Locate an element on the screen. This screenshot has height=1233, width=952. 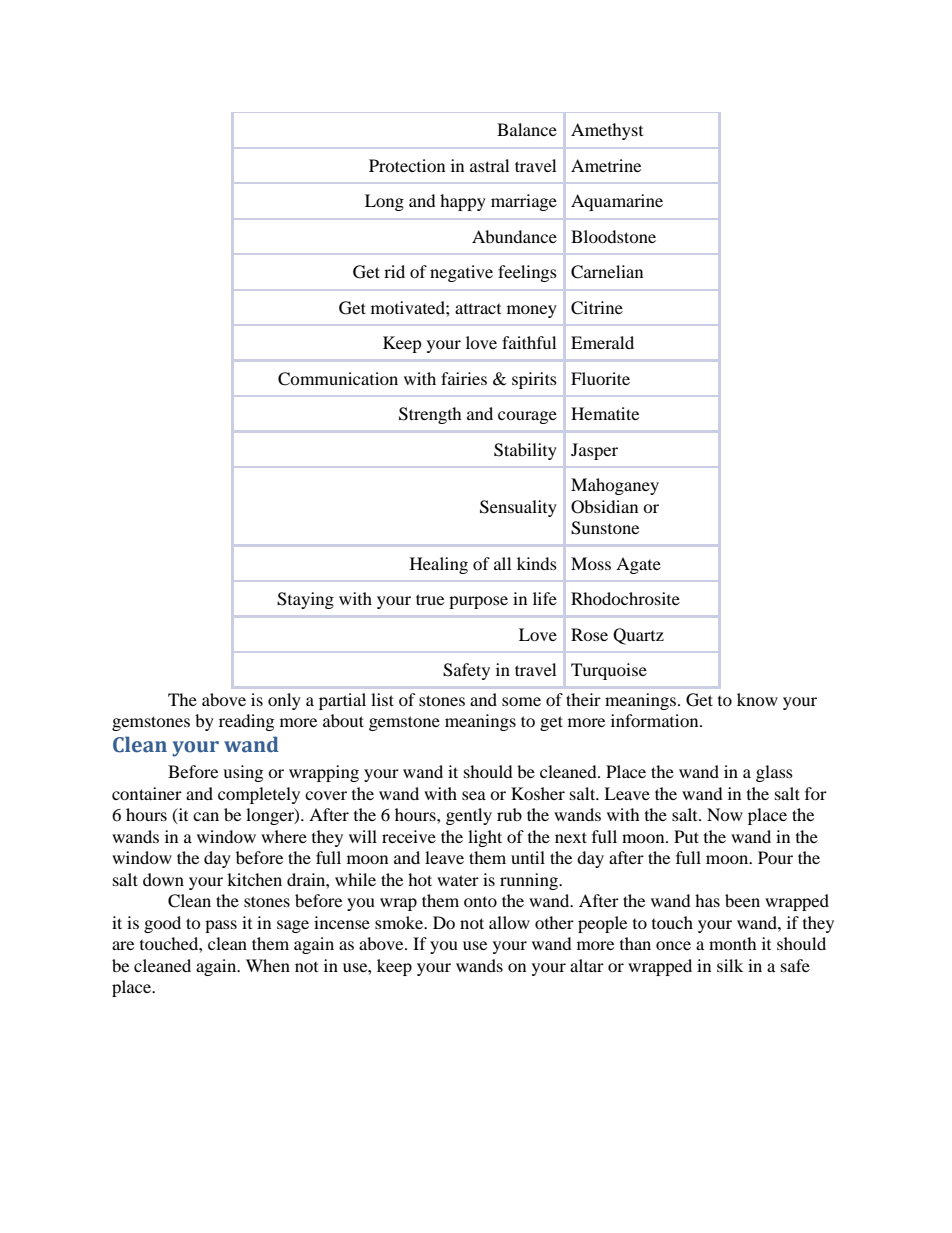
astral is located at coordinates (489, 165).
